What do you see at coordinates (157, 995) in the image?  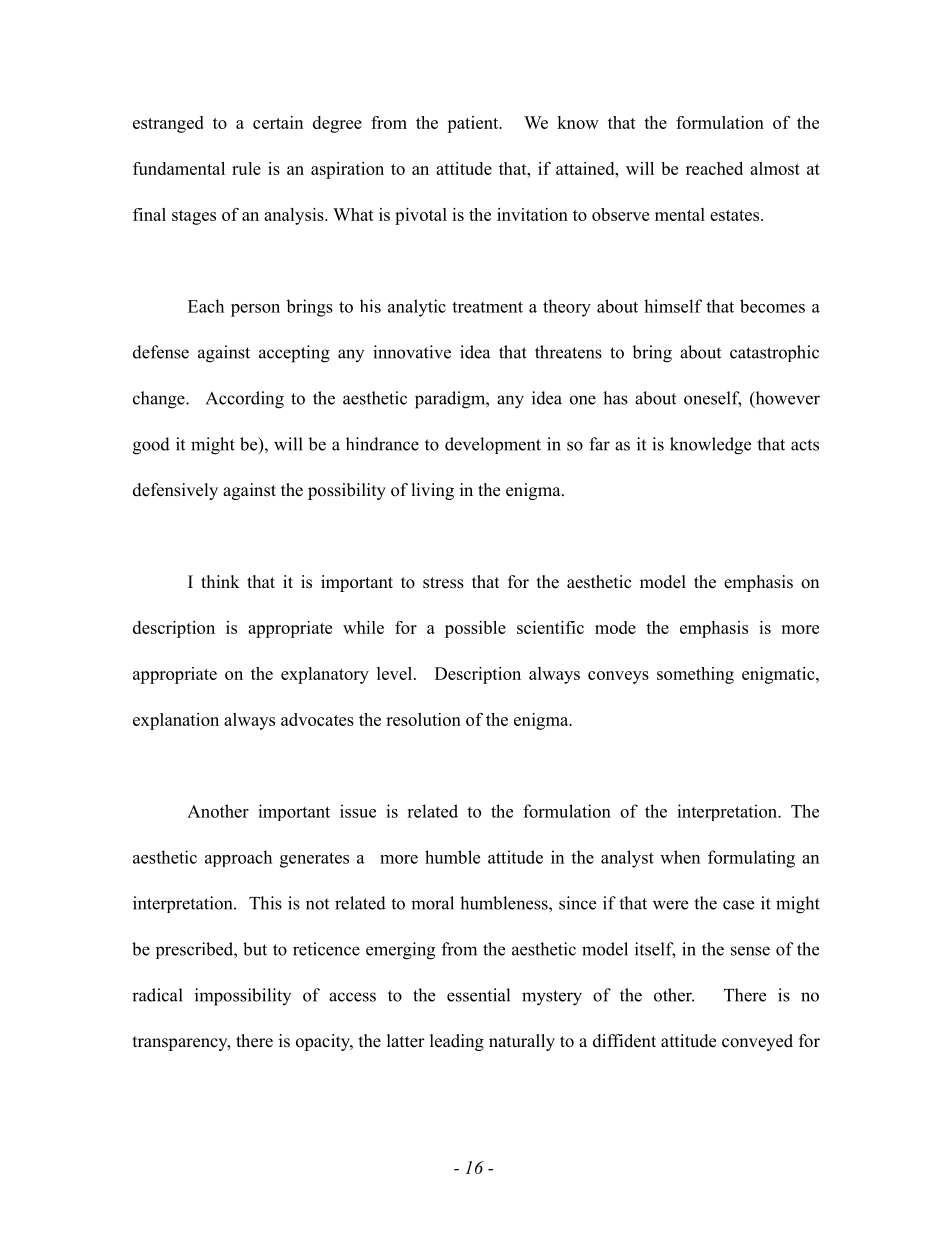 I see `radical` at bounding box center [157, 995].
